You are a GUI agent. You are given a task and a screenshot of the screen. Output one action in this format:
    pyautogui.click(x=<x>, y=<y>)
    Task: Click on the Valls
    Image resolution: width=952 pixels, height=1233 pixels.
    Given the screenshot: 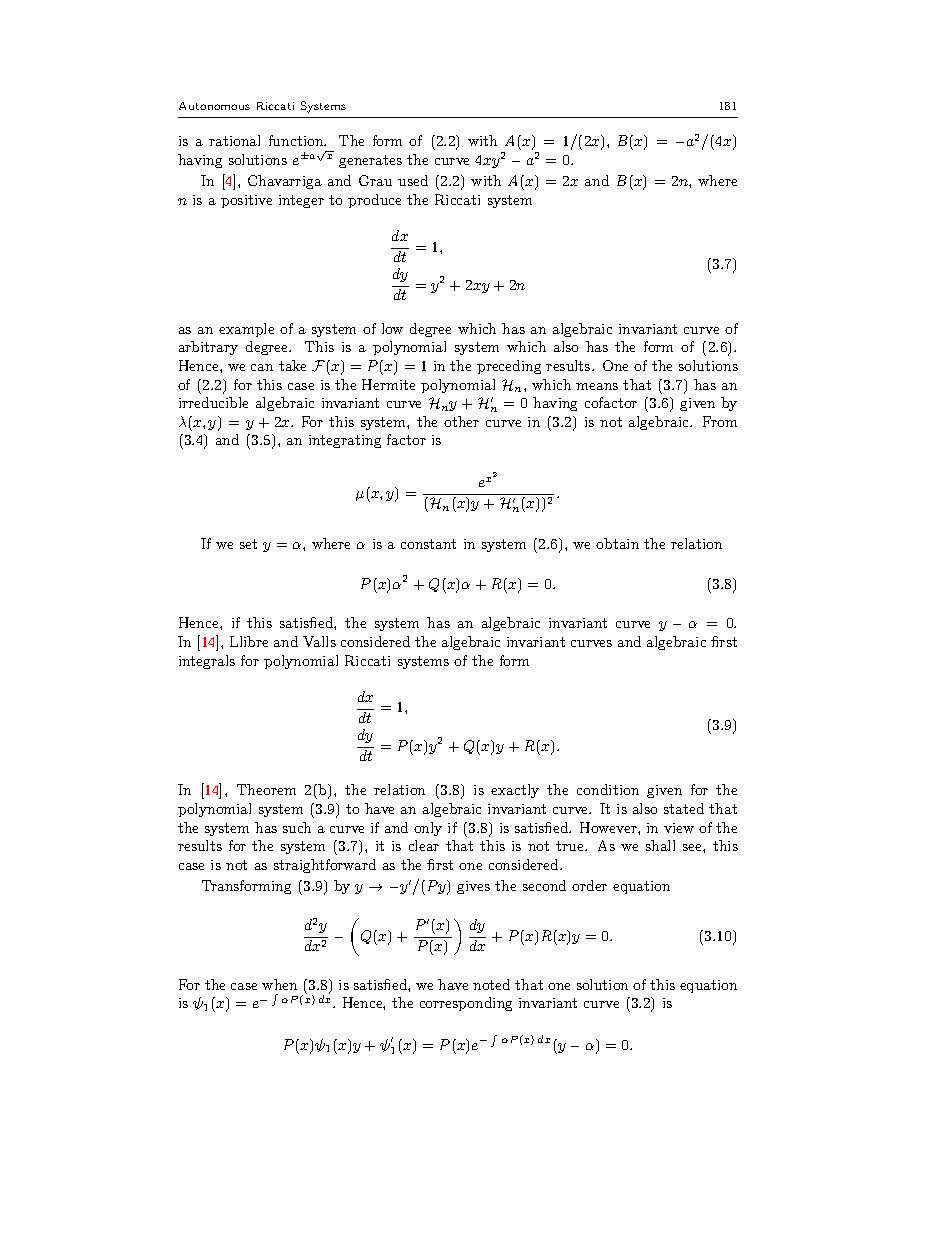 What is the action you would take?
    pyautogui.click(x=319, y=641)
